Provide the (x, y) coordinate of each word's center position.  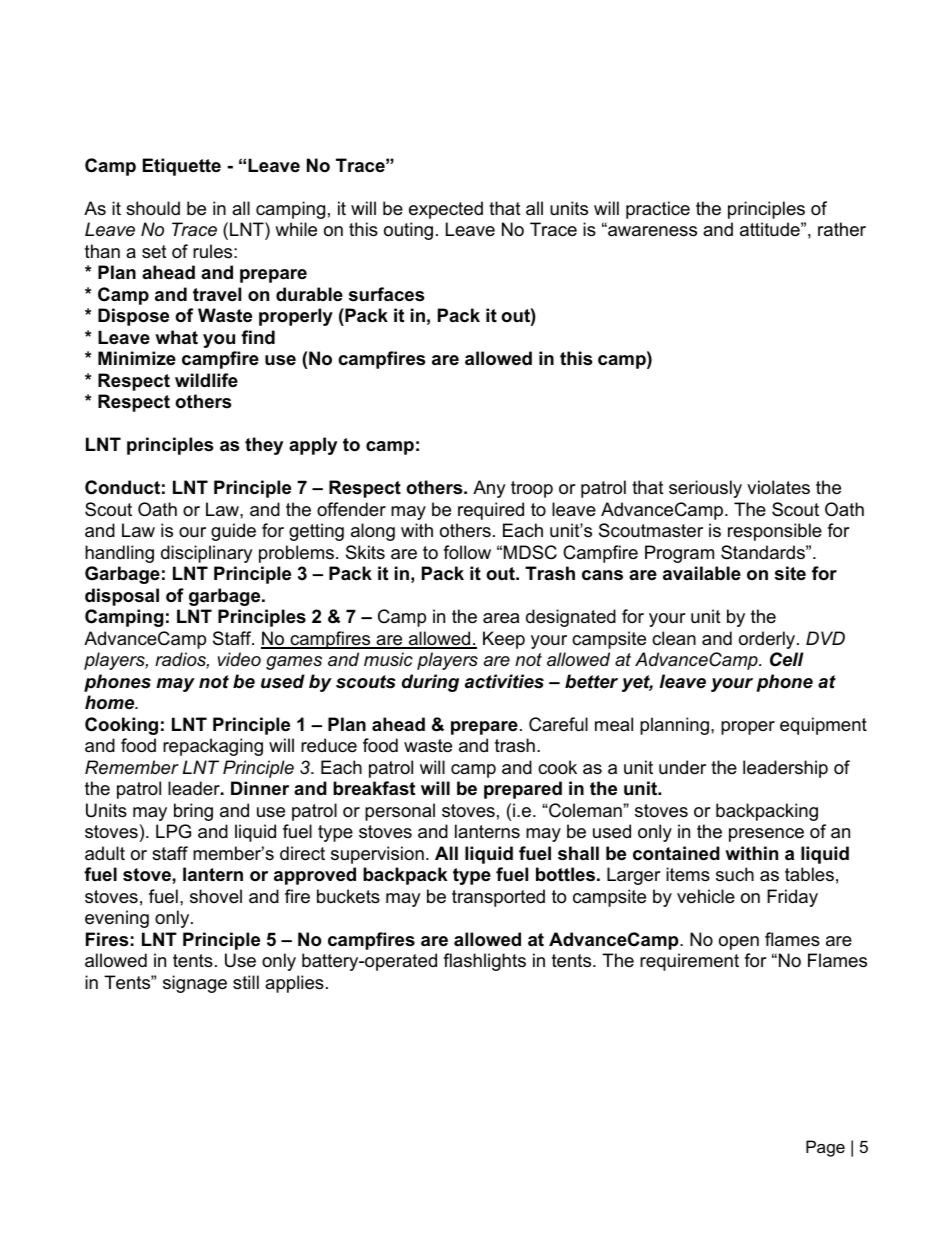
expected (446, 210)
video (239, 659)
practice (658, 210)
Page (825, 1148)
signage (195, 984)
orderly (768, 640)
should (153, 208)
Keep (504, 640)
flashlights (484, 962)
